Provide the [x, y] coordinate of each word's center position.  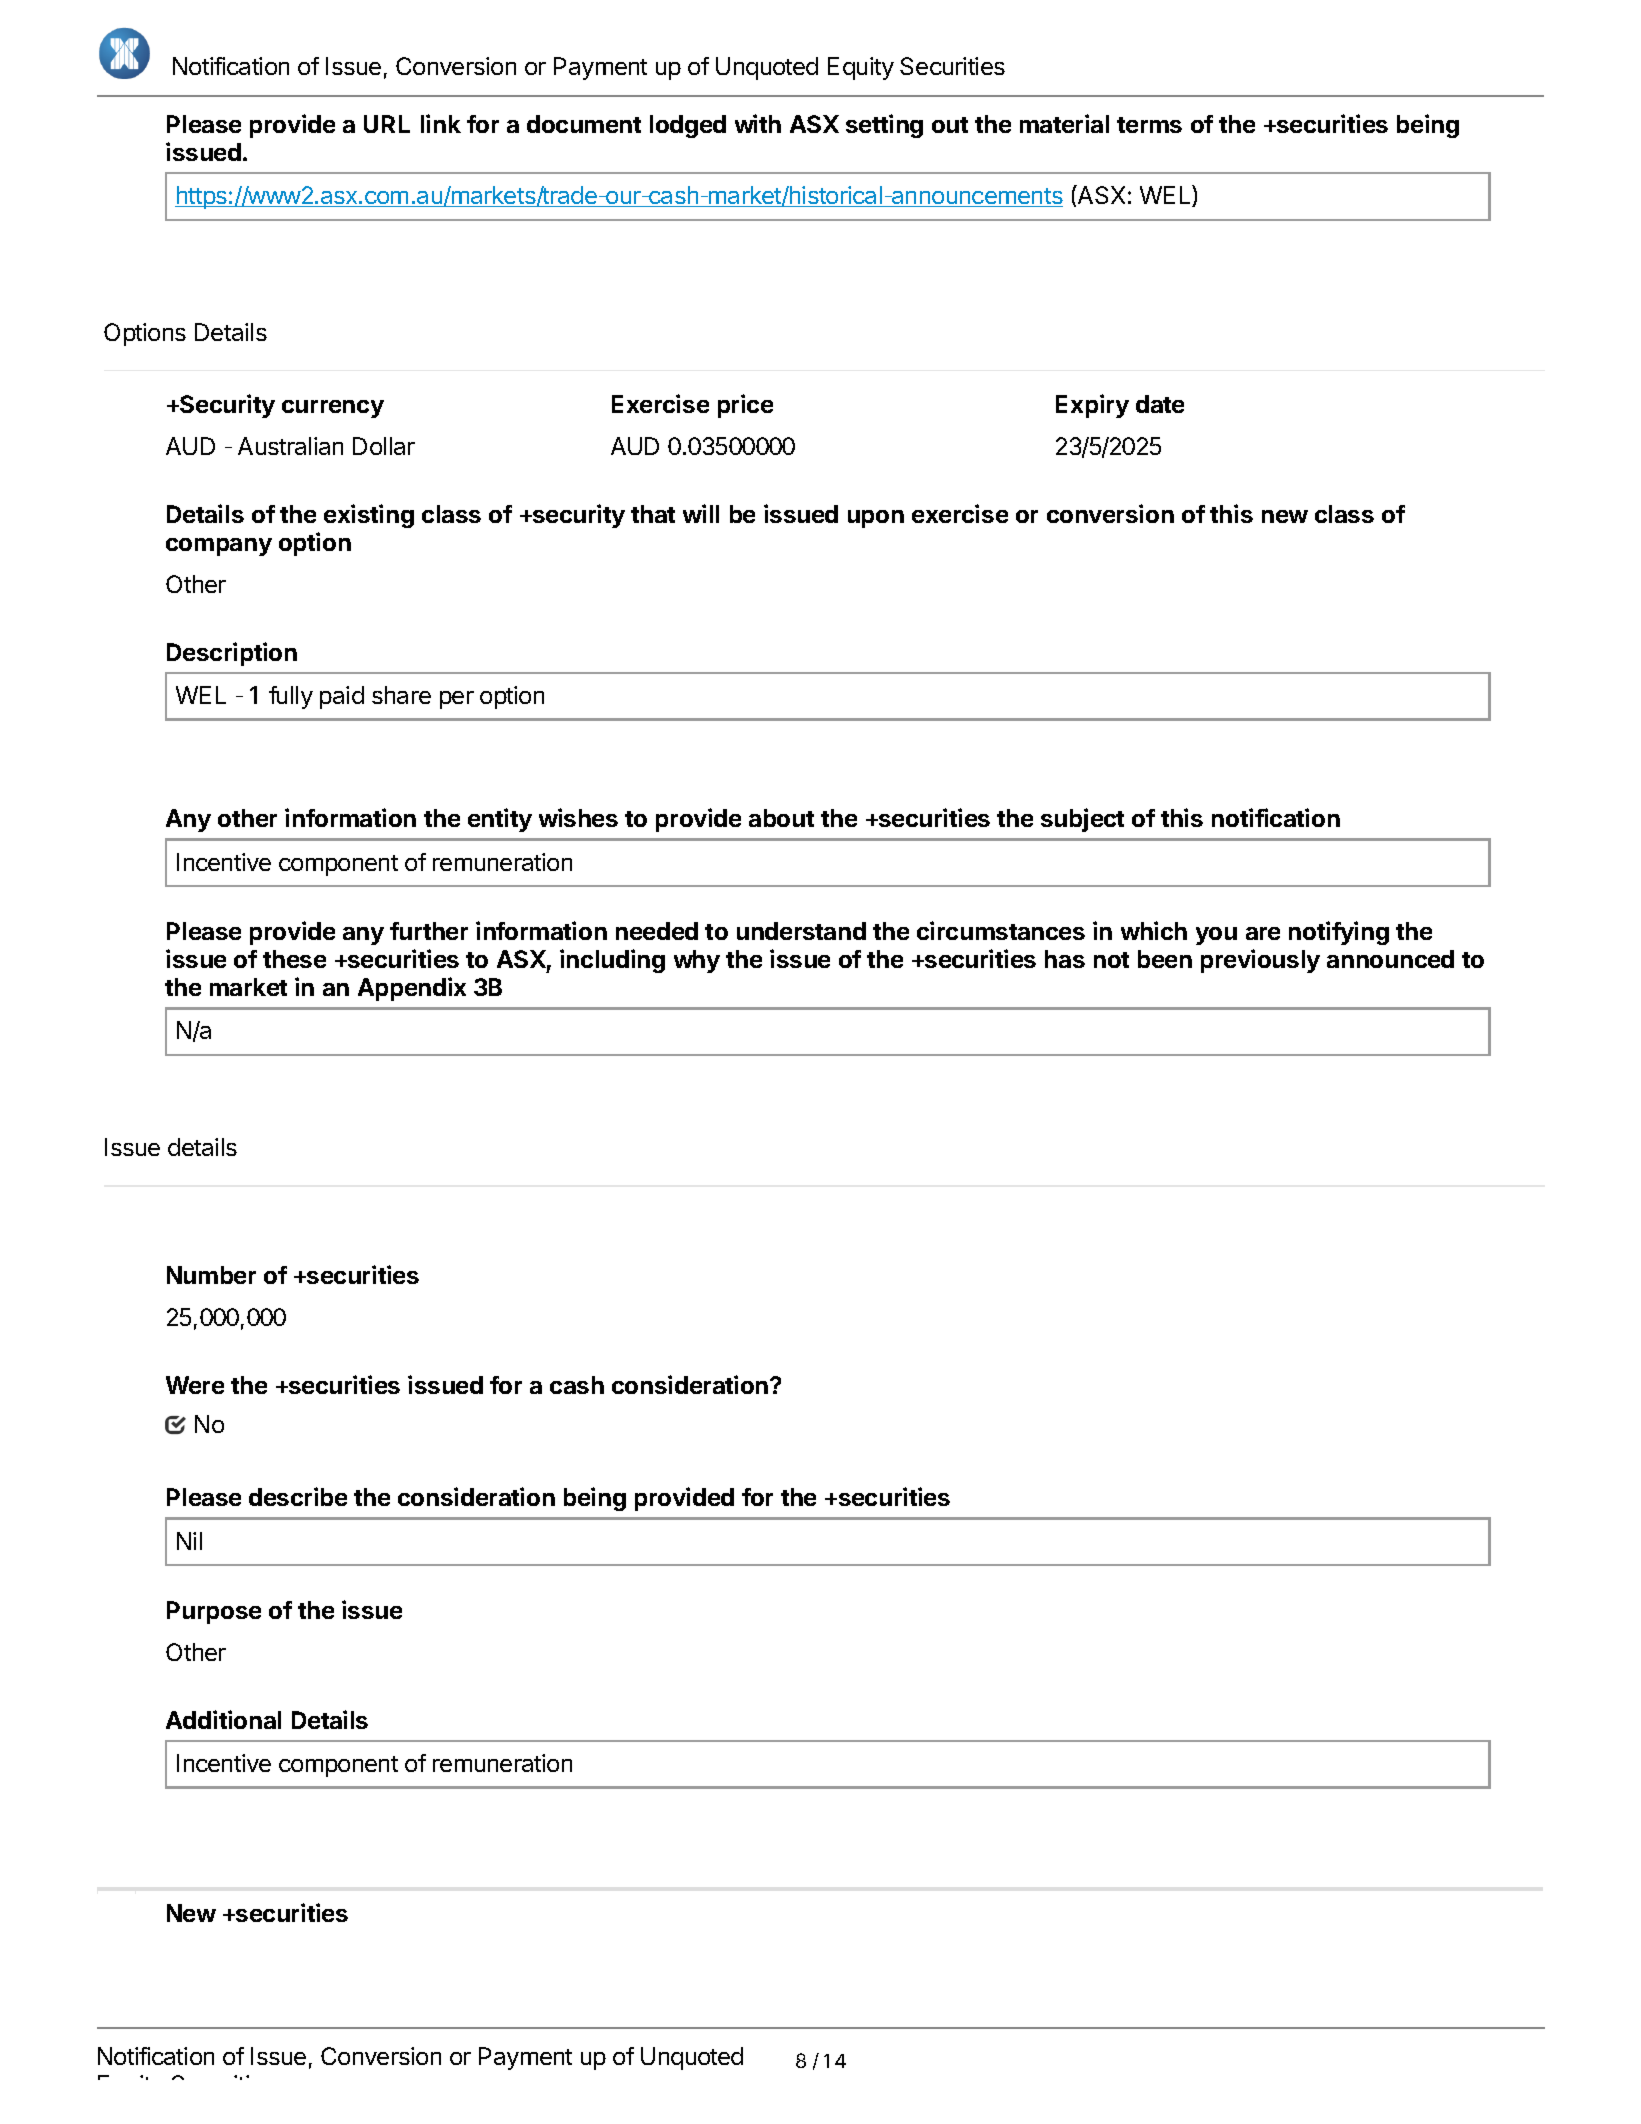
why [697, 961]
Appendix [412, 989]
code [363, 2028]
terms [1149, 125]
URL [387, 124]
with [758, 123]
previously [1260, 961]
